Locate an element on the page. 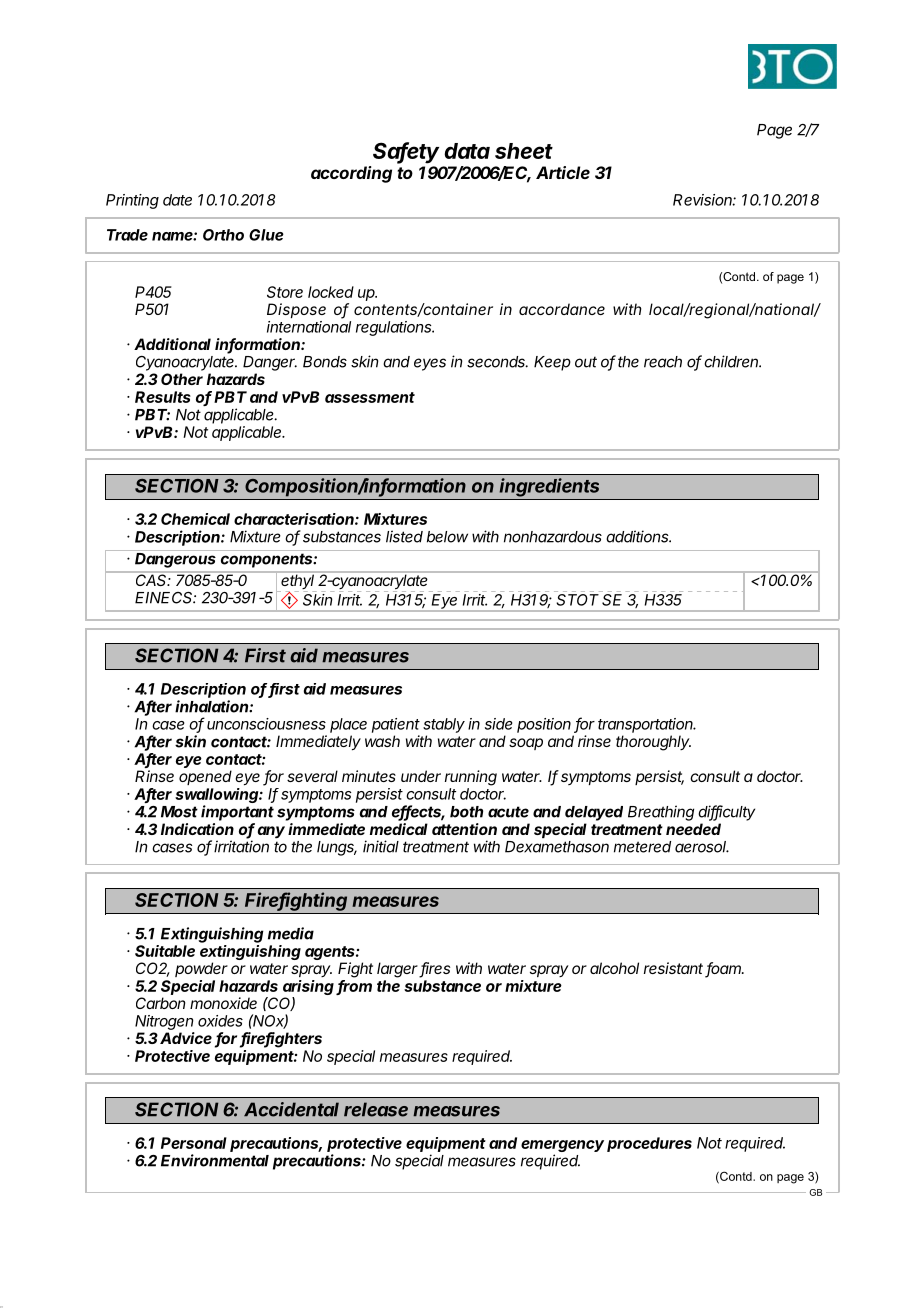 The width and height of the image is (924, 1308). medical is located at coordinates (399, 829).
